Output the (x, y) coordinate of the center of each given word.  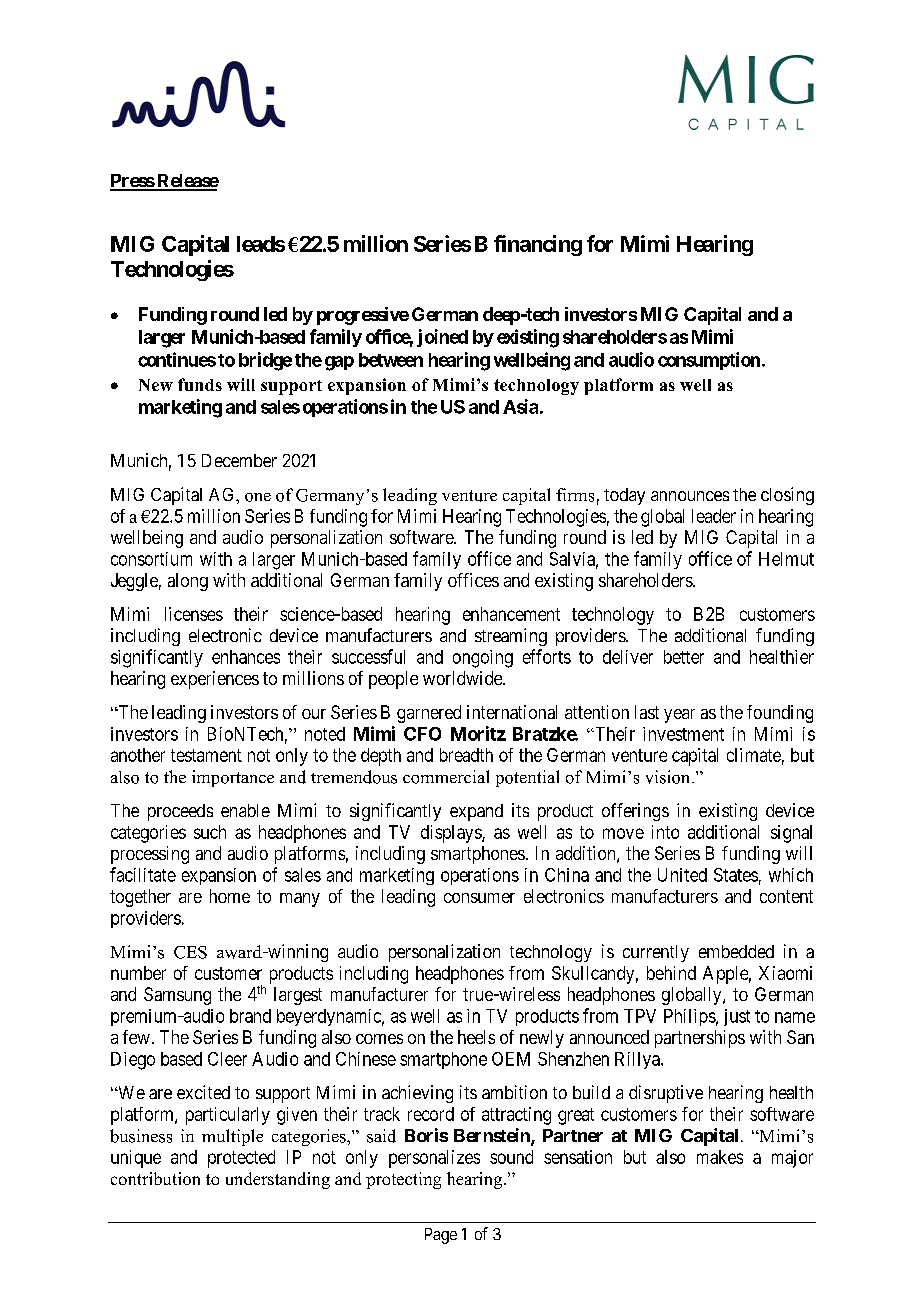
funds (200, 384)
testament (206, 755)
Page (441, 1236)
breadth (466, 755)
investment (683, 734)
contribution (155, 1178)
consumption (709, 361)
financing (538, 245)
